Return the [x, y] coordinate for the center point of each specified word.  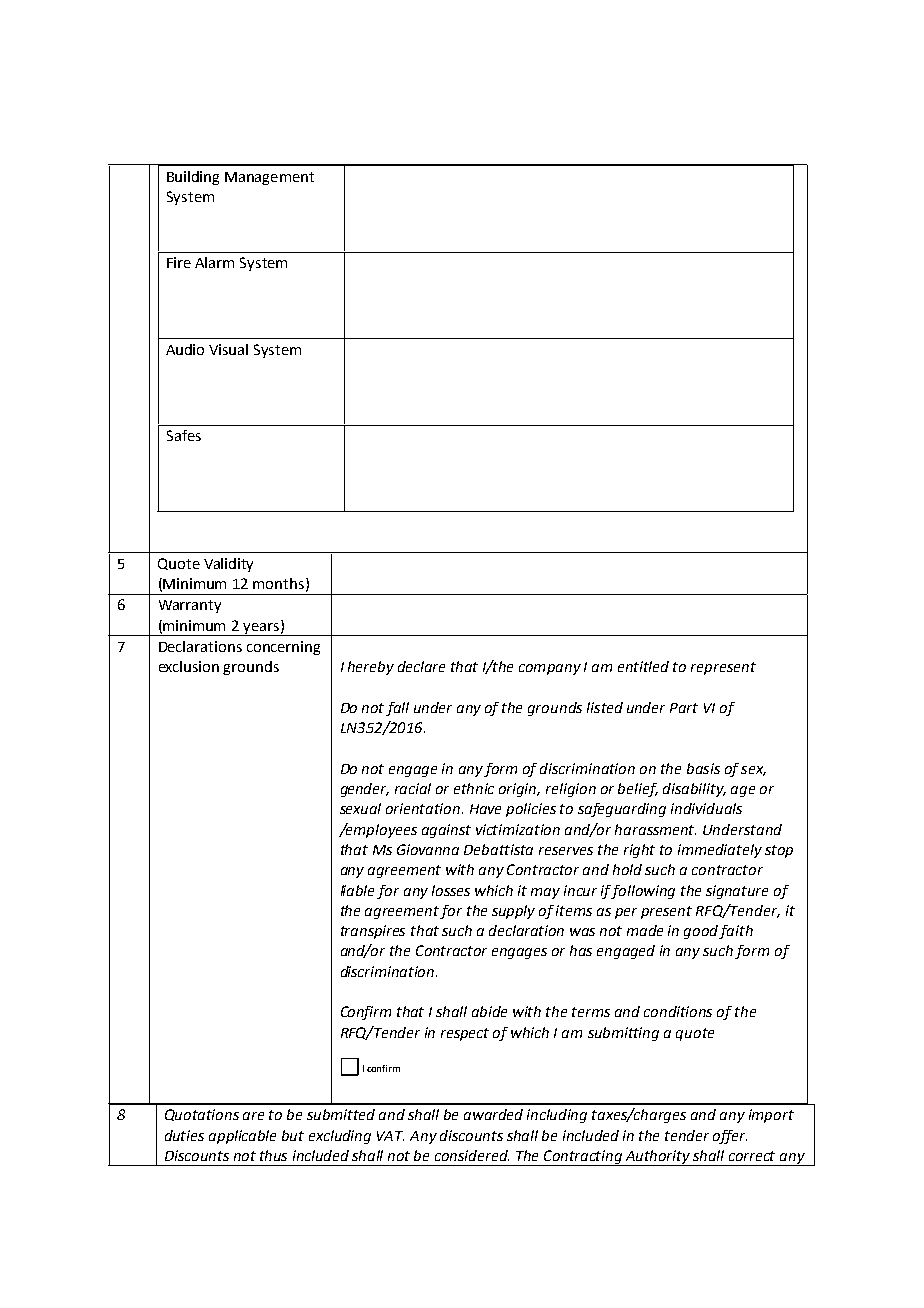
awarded [493, 1114]
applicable [242, 1137]
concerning [283, 648]
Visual [228, 349]
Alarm [214, 262]
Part [684, 708]
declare [421, 666]
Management [269, 178]
